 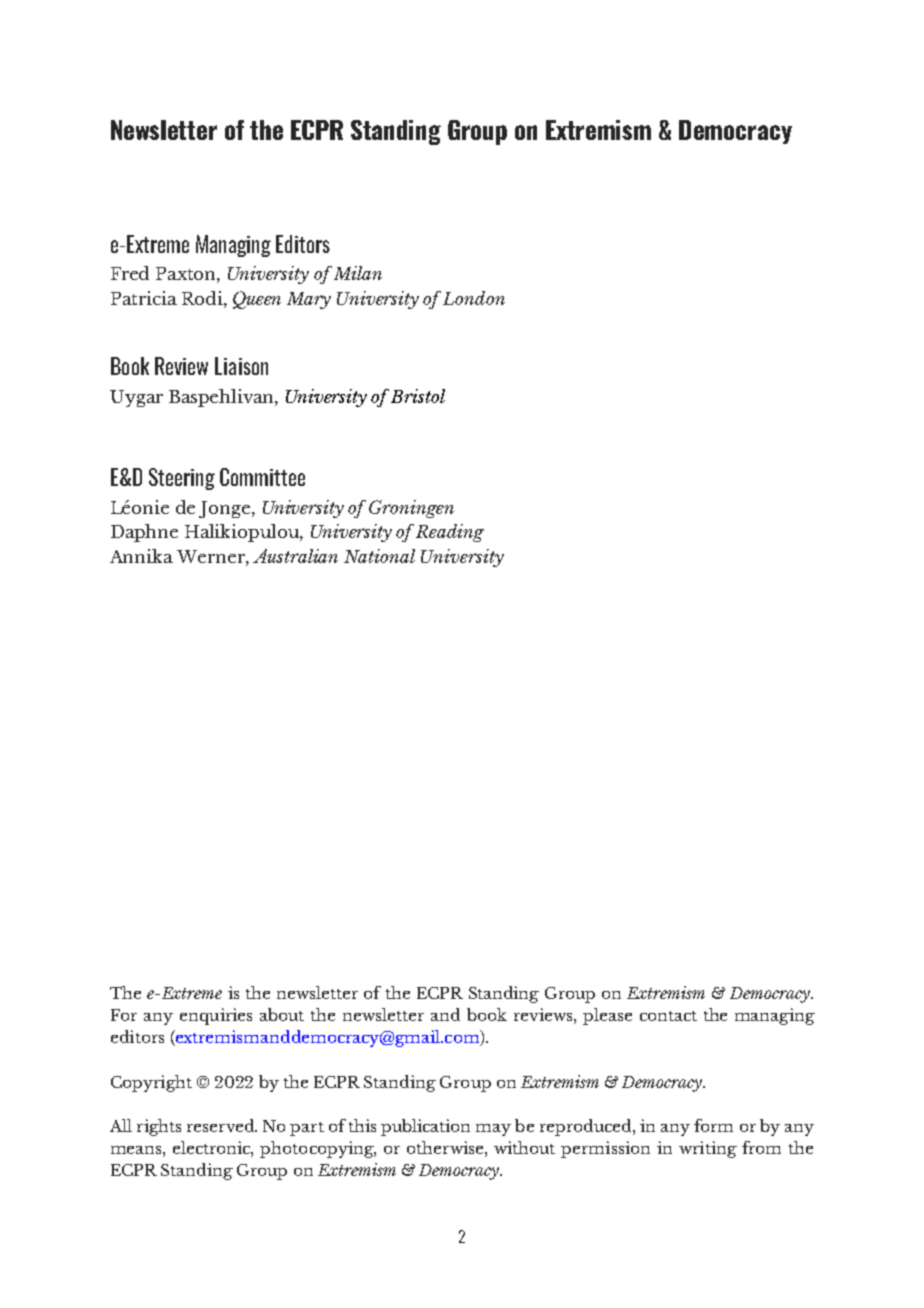 What do you see at coordinates (450, 533) in the document?
I see `Reading` at bounding box center [450, 533].
